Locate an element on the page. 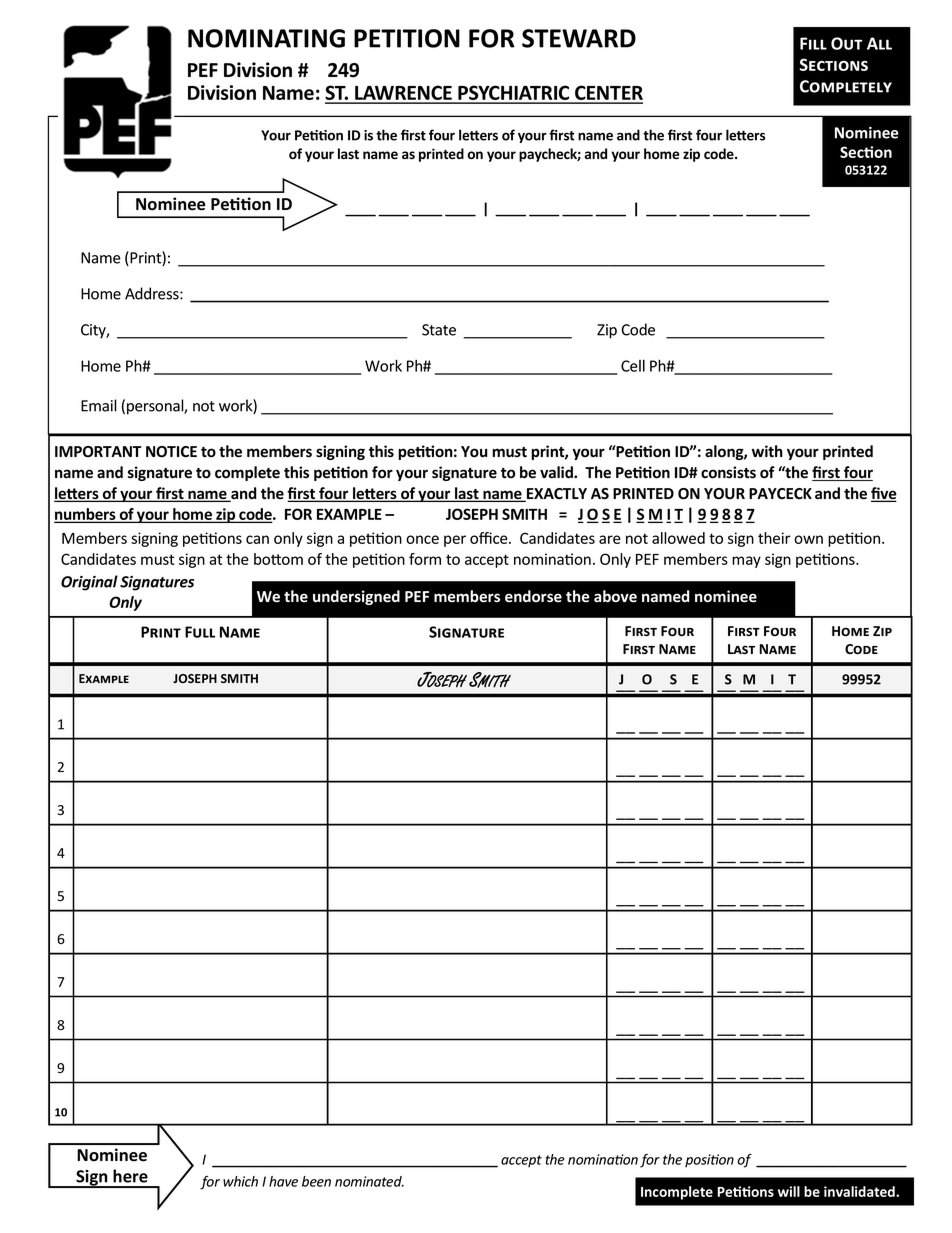 This document has height=1233, width=952. endorse is located at coordinates (533, 596).
